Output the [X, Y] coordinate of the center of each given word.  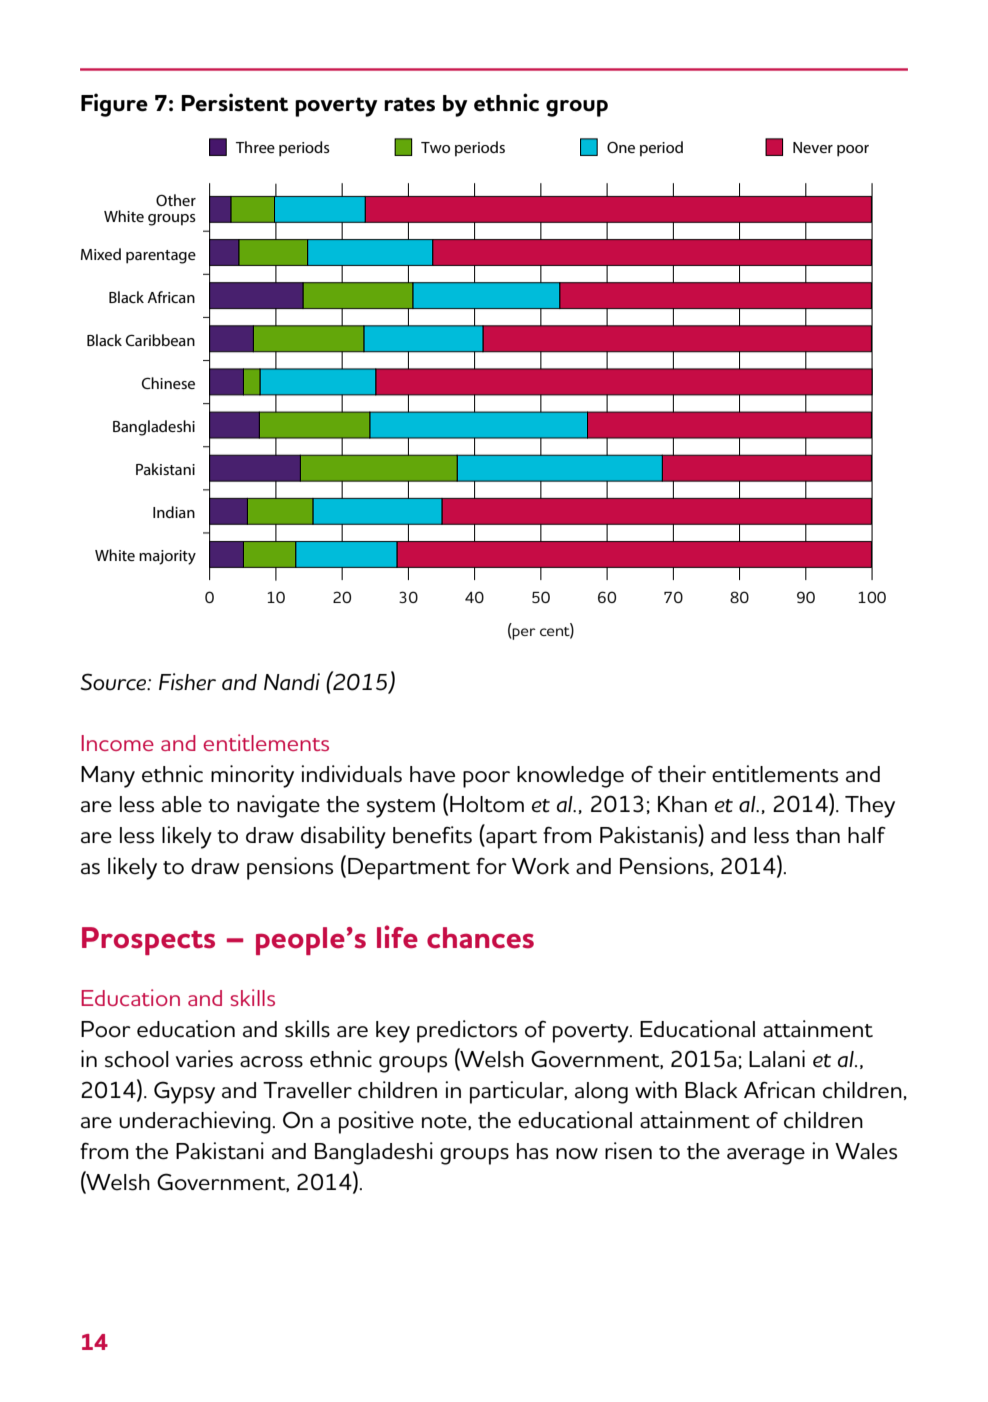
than [818, 835]
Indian [174, 512]
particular [518, 1092]
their [682, 774]
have [432, 774]
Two [435, 147]
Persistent [235, 102]
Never [813, 147]
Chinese [168, 383]
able [182, 804]
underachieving [196, 1122]
